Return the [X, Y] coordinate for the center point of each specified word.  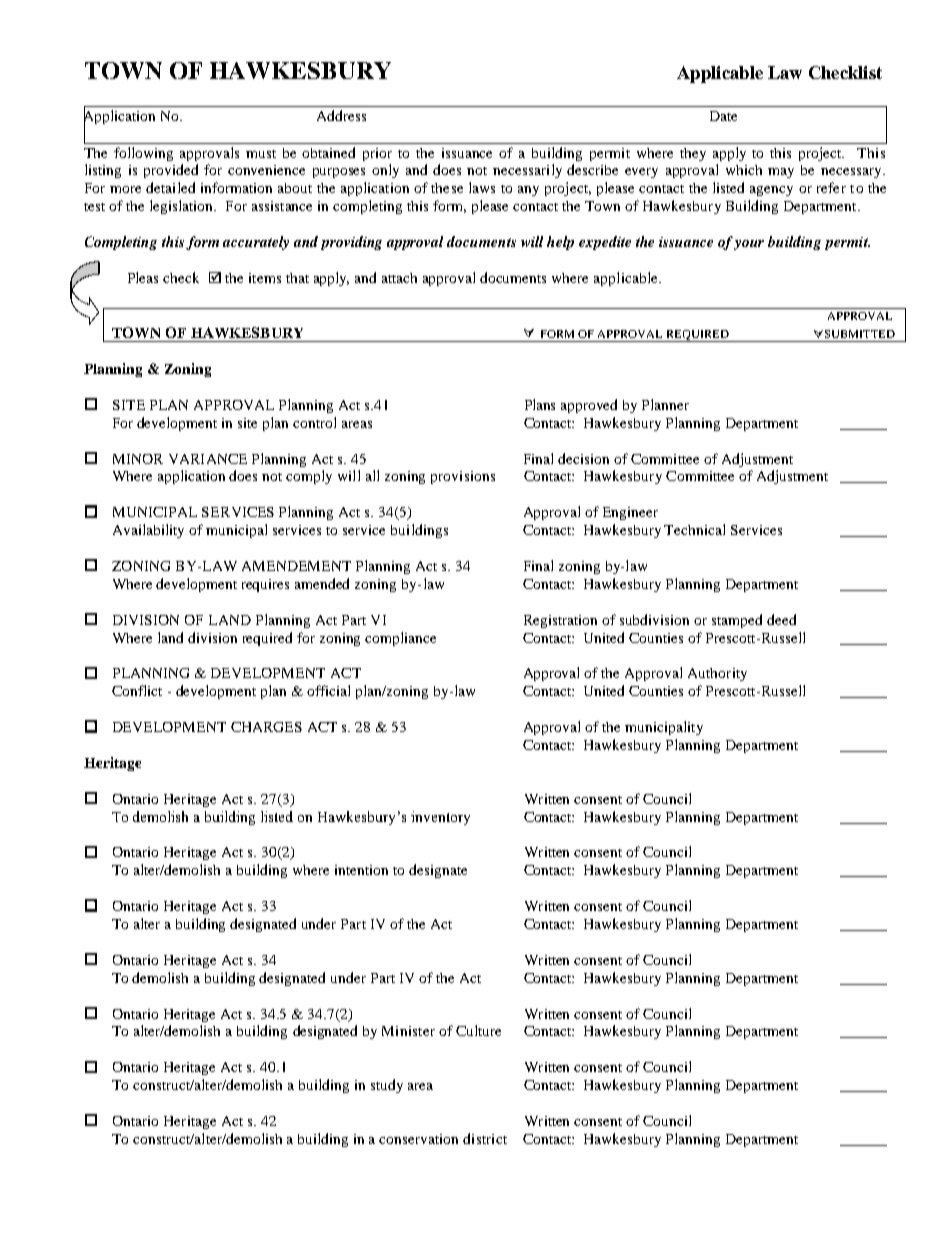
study [387, 1086]
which [744, 170]
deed [781, 619]
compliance [400, 639]
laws [482, 187]
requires [265, 585]
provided [171, 171]
